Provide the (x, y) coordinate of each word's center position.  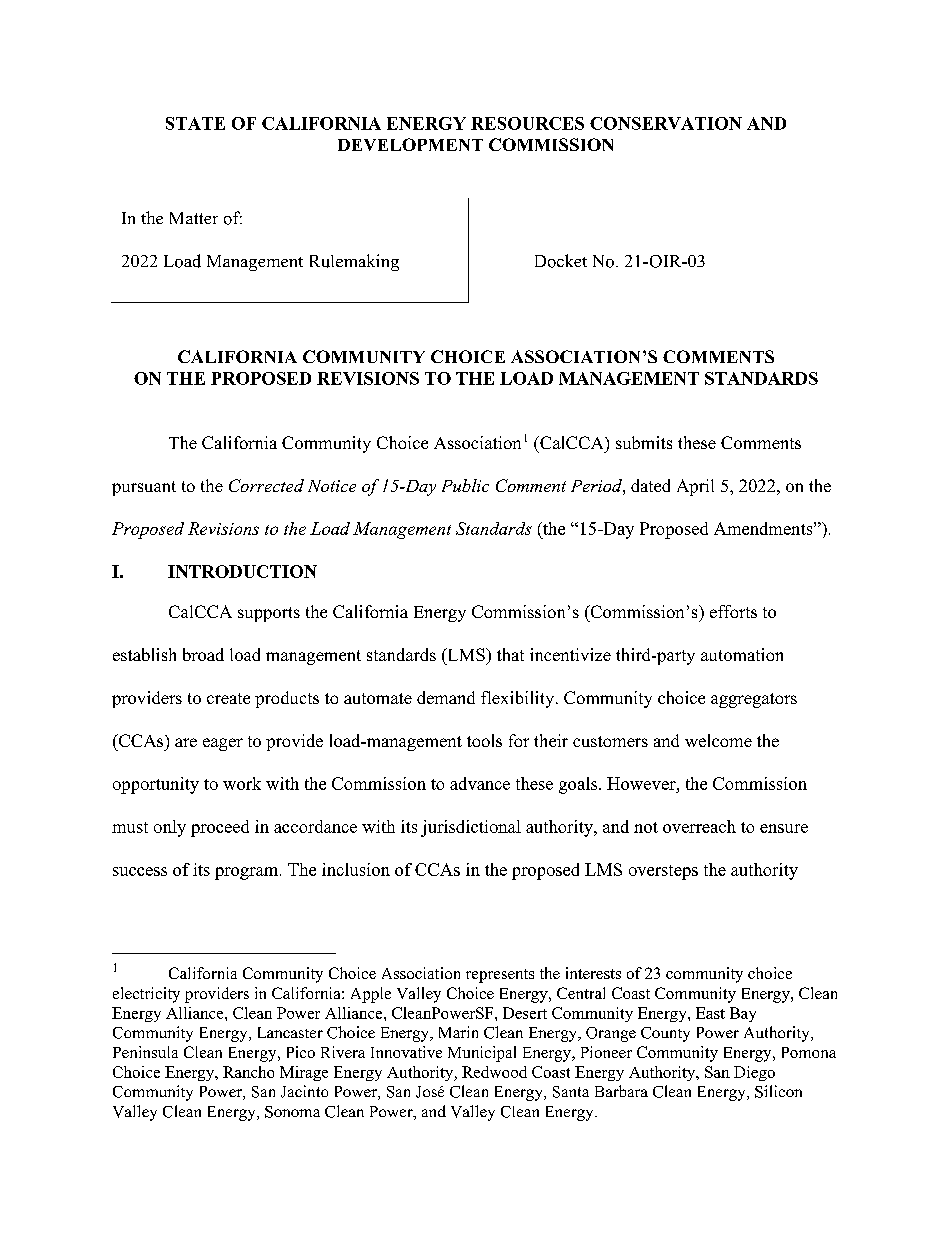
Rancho (248, 1072)
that (510, 654)
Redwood (494, 1072)
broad (203, 654)
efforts (733, 611)
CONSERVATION (666, 123)
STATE (195, 123)
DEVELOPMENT (410, 144)
